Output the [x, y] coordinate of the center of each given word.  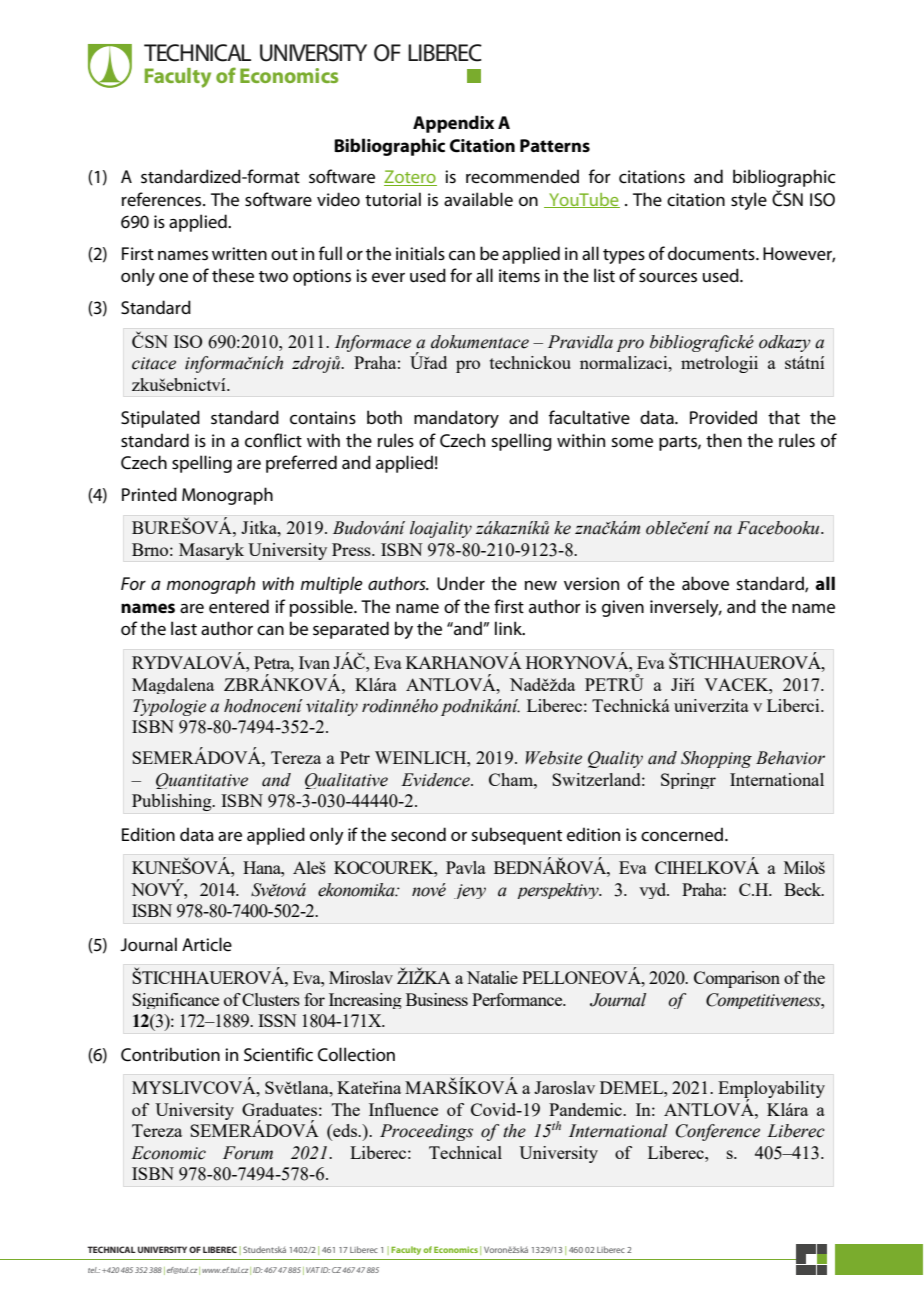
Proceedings [426, 1132]
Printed [149, 494]
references [163, 199]
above [705, 583]
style [749, 201]
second [418, 834]
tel [93, 1270]
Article [207, 944]
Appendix [453, 124]
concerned [683, 834]
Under [461, 583]
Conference [718, 1132]
